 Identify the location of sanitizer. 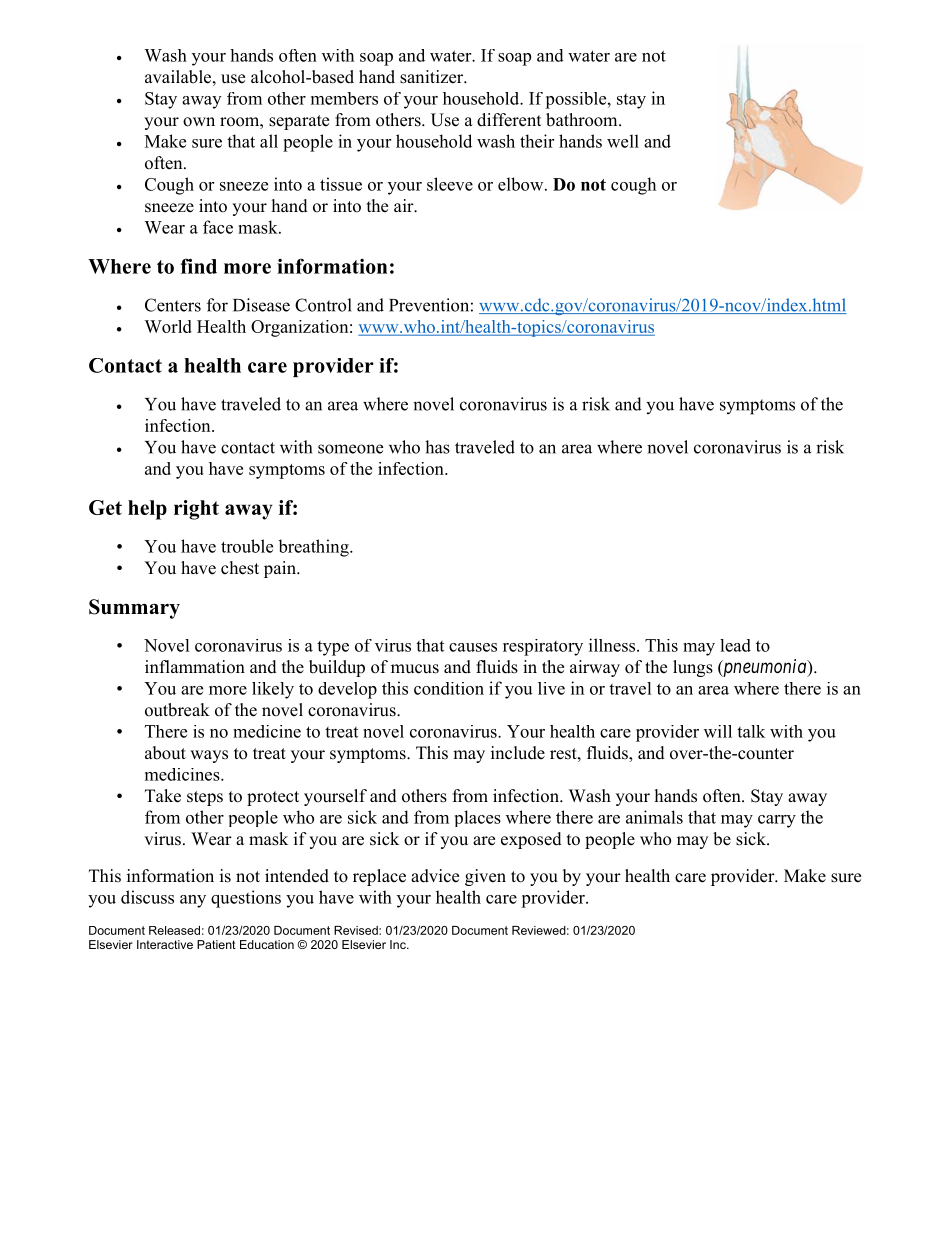
(433, 77).
